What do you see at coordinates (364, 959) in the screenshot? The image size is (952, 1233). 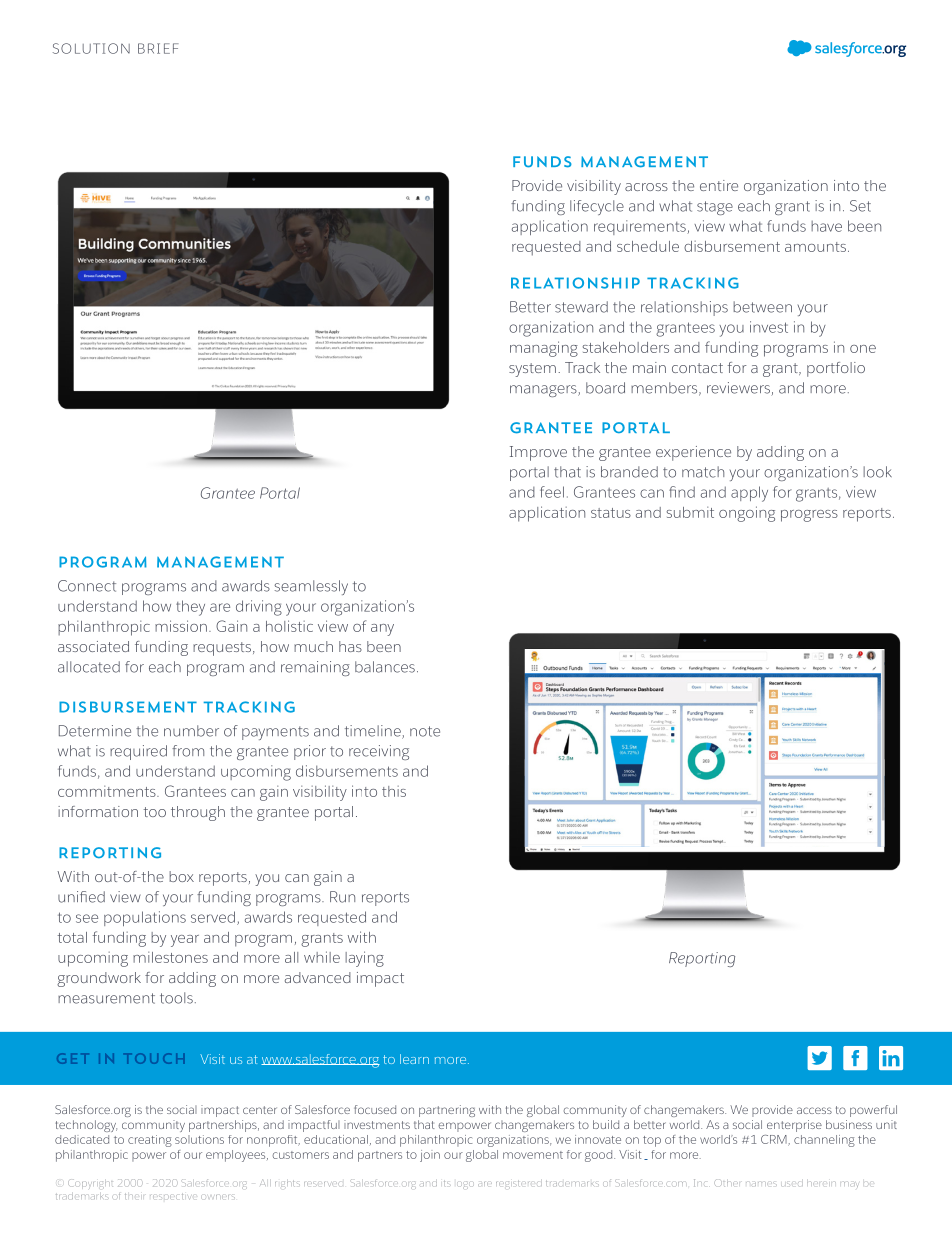 I see `laying` at bounding box center [364, 959].
